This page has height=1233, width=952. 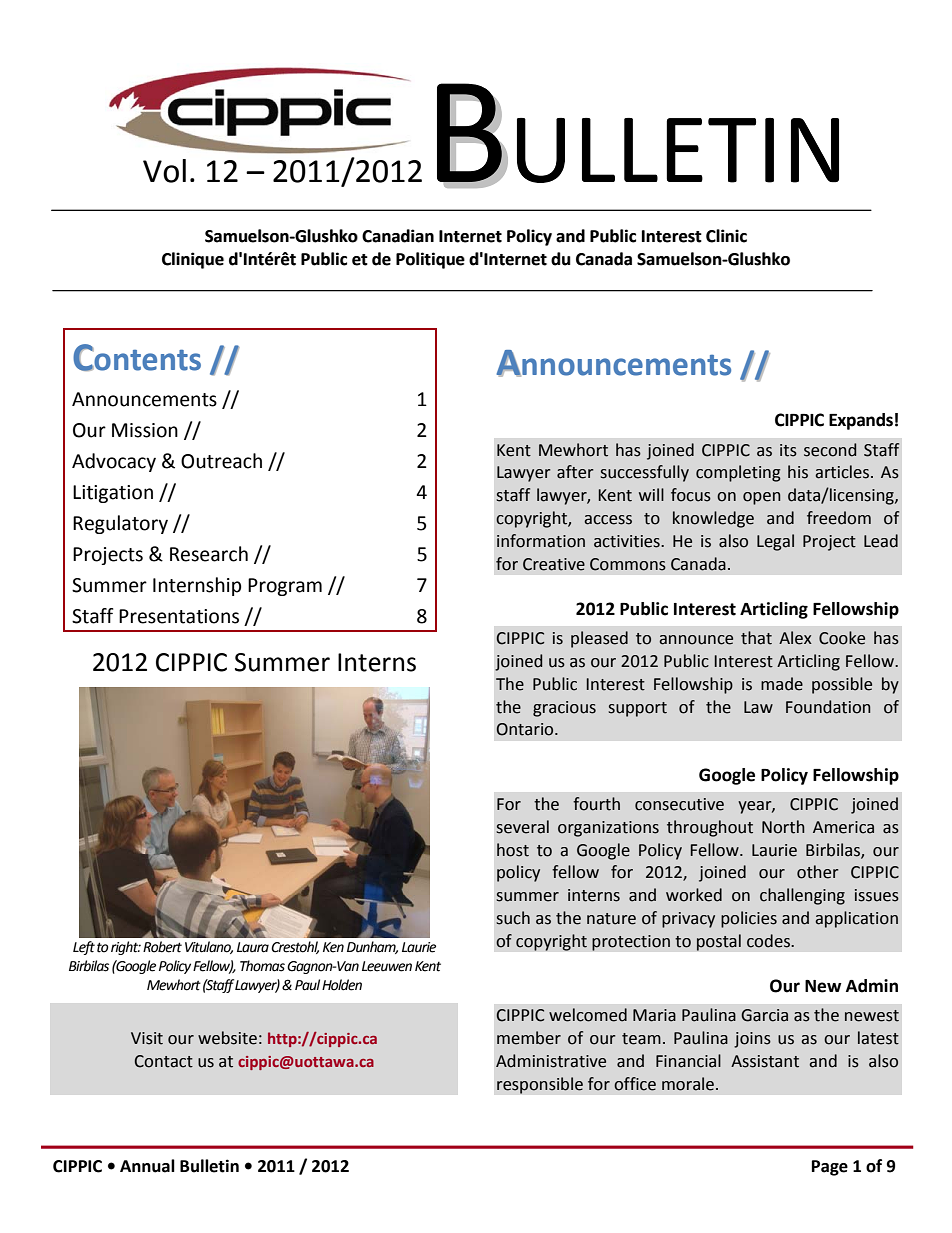 What do you see at coordinates (522, 827) in the page?
I see `several` at bounding box center [522, 827].
